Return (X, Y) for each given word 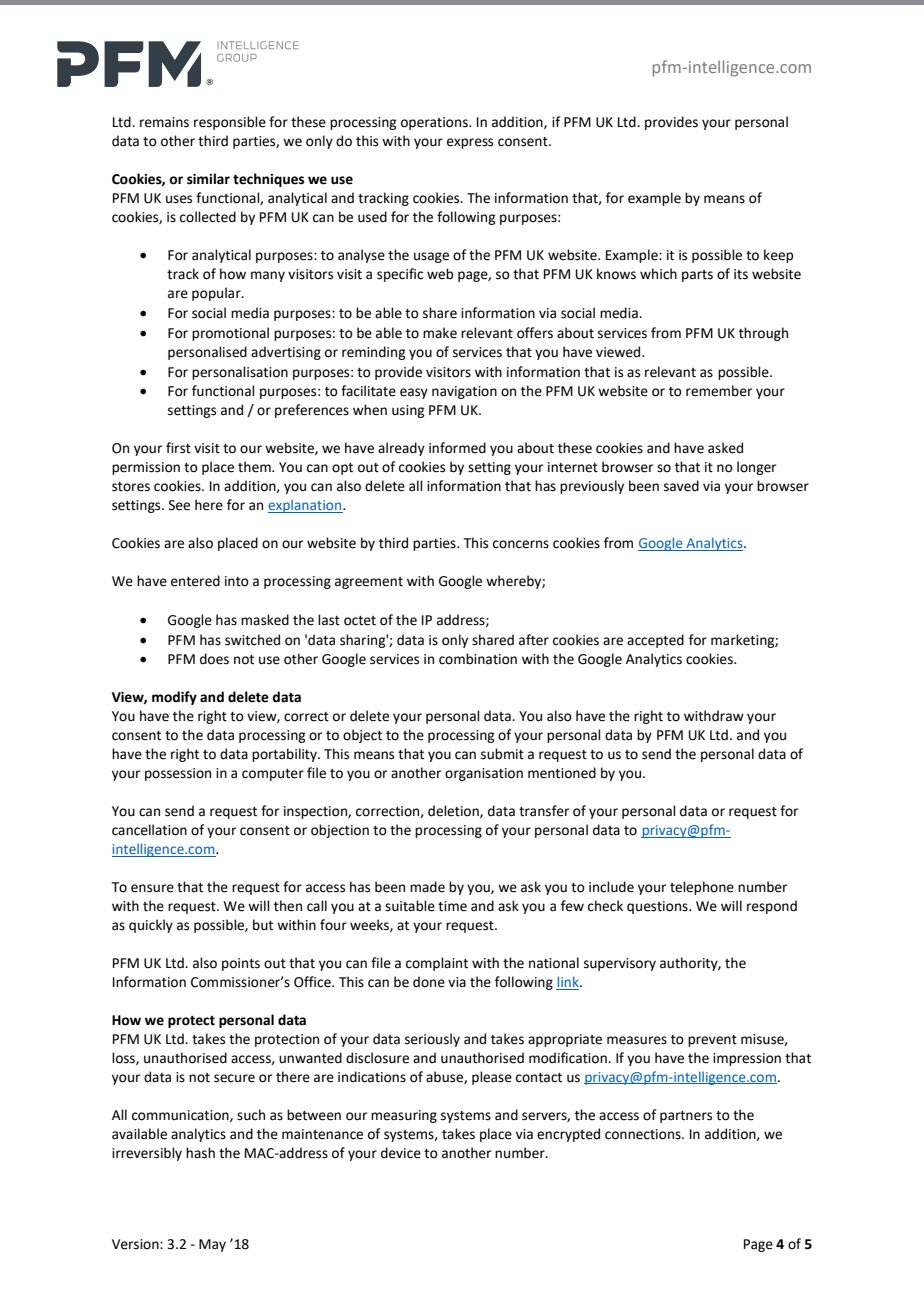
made (427, 887)
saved (681, 486)
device (401, 1153)
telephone (702, 888)
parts (697, 276)
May (212, 1245)
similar (208, 179)
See (179, 505)
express (470, 143)
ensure (152, 888)
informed (457, 448)
